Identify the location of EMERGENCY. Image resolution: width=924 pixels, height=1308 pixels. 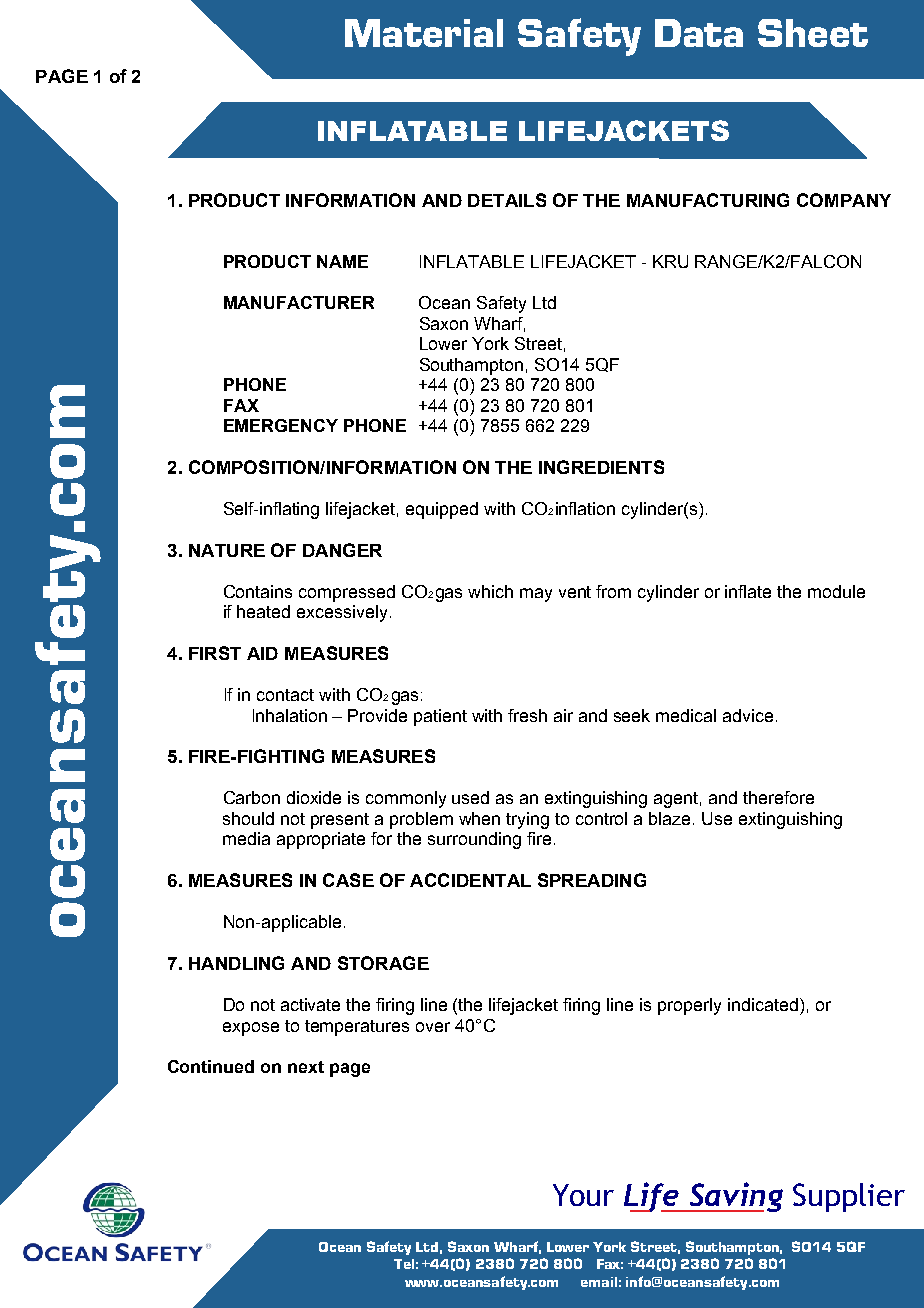
(281, 425).
